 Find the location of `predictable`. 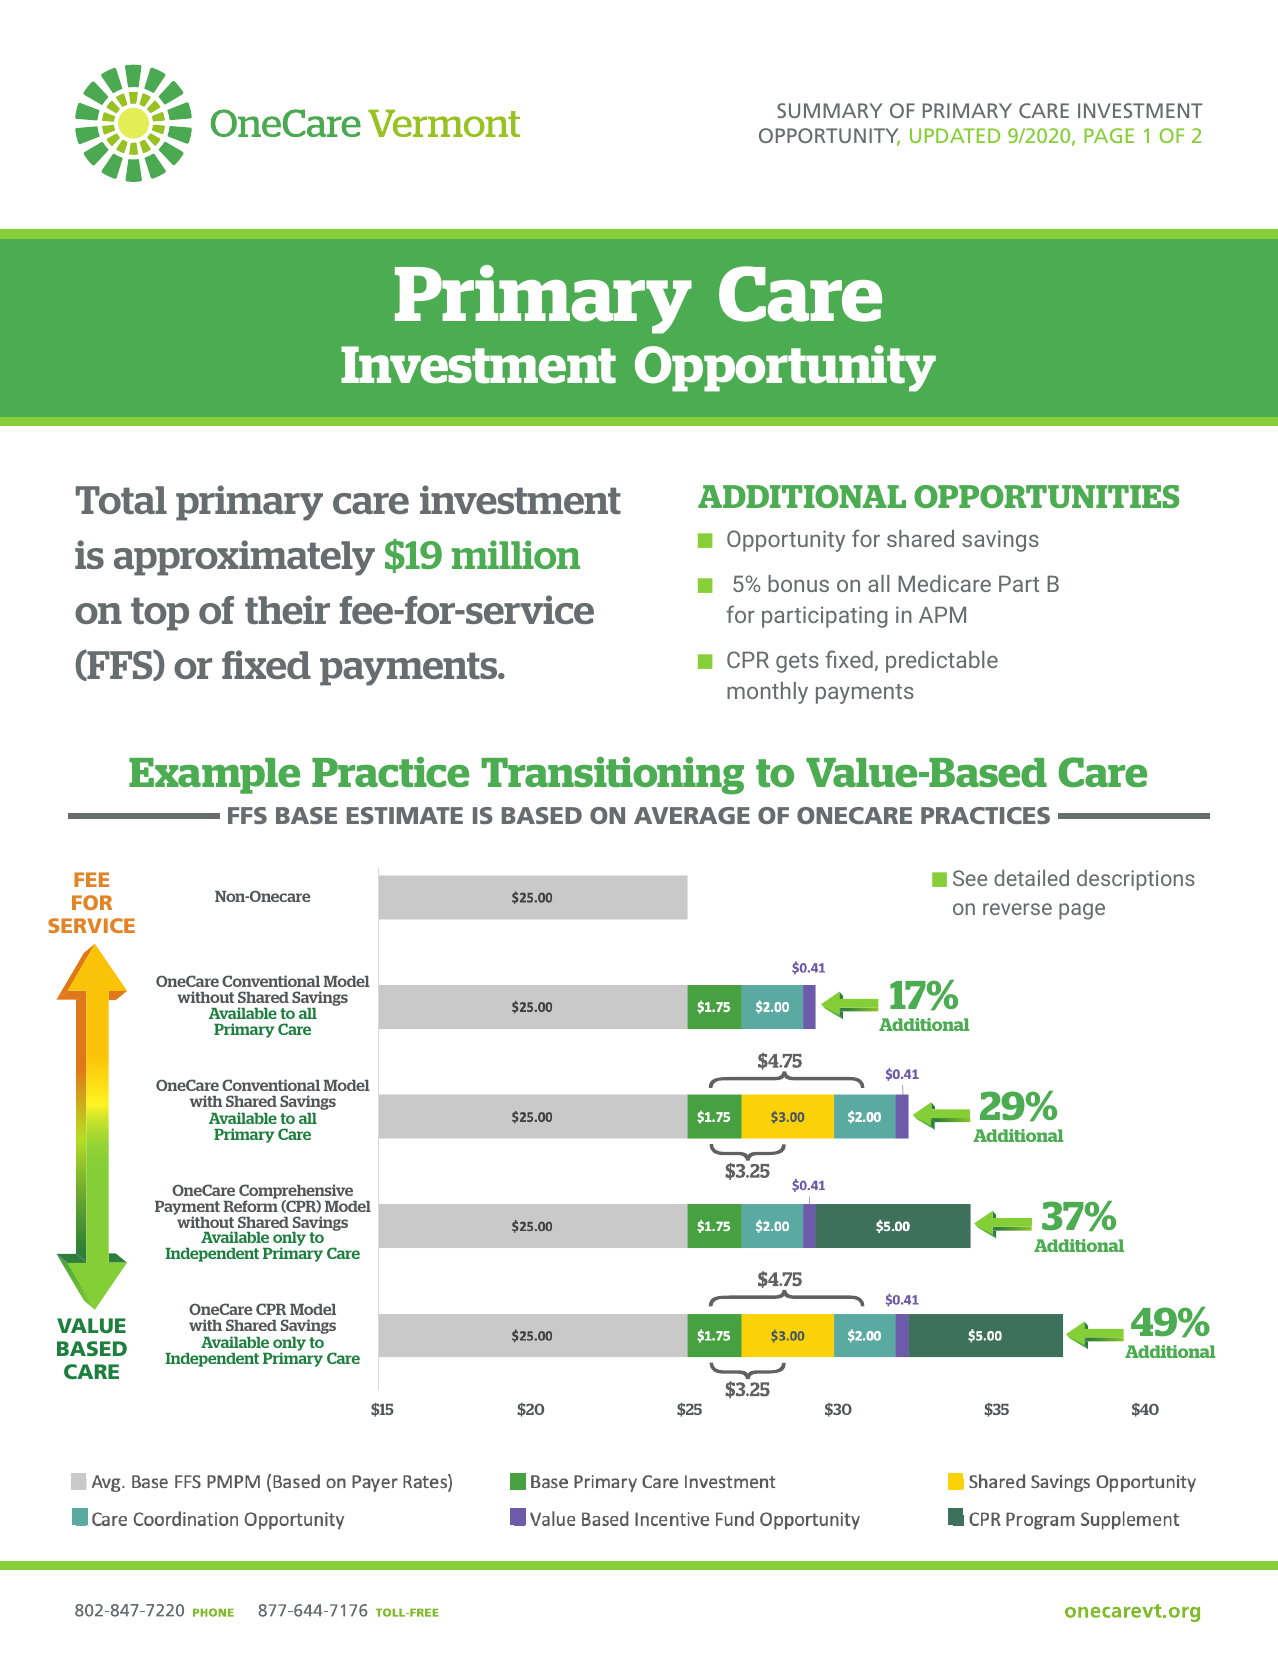

predictable is located at coordinates (942, 662).
